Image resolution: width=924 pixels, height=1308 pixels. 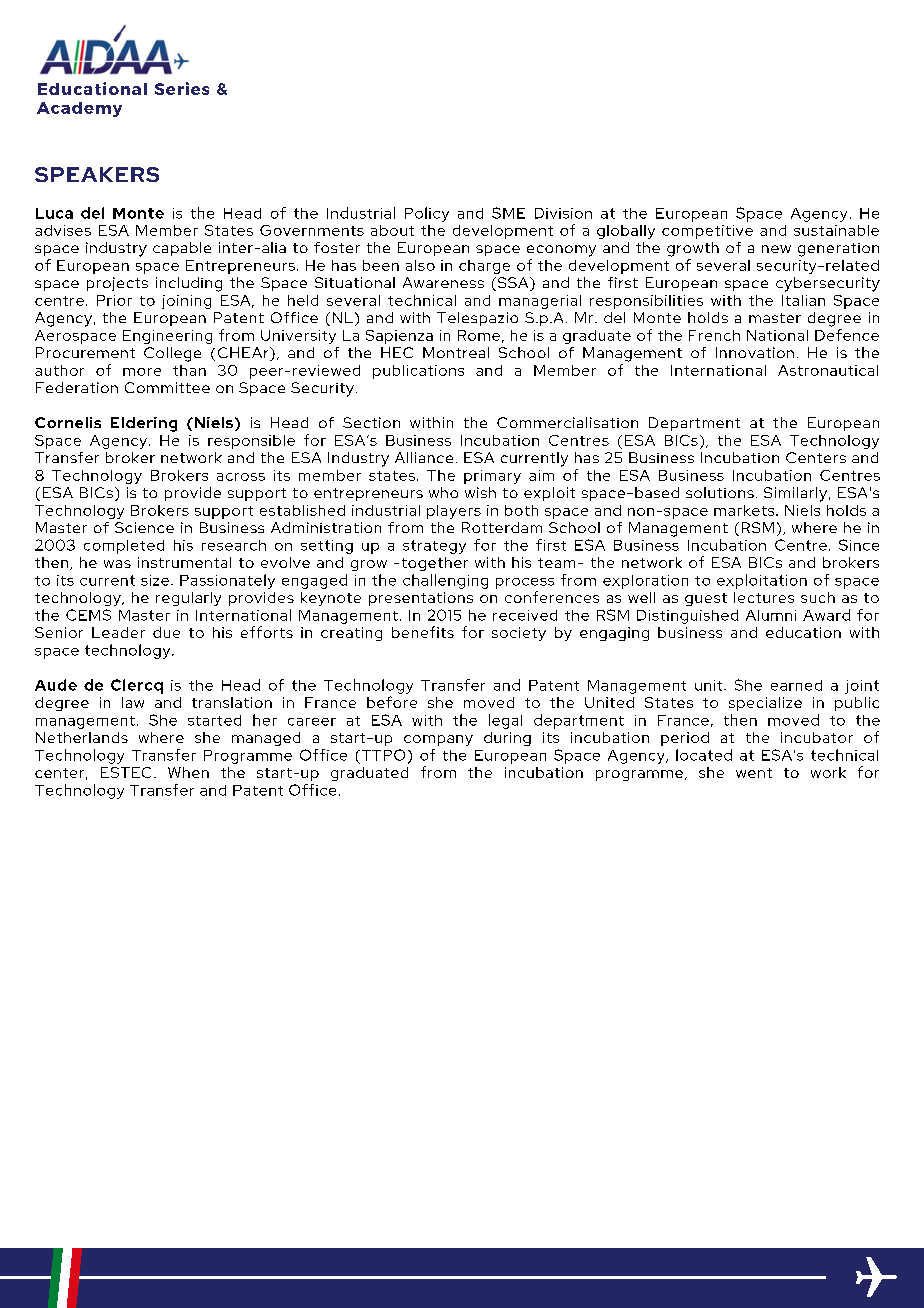 I want to click on French, so click(x=714, y=335).
